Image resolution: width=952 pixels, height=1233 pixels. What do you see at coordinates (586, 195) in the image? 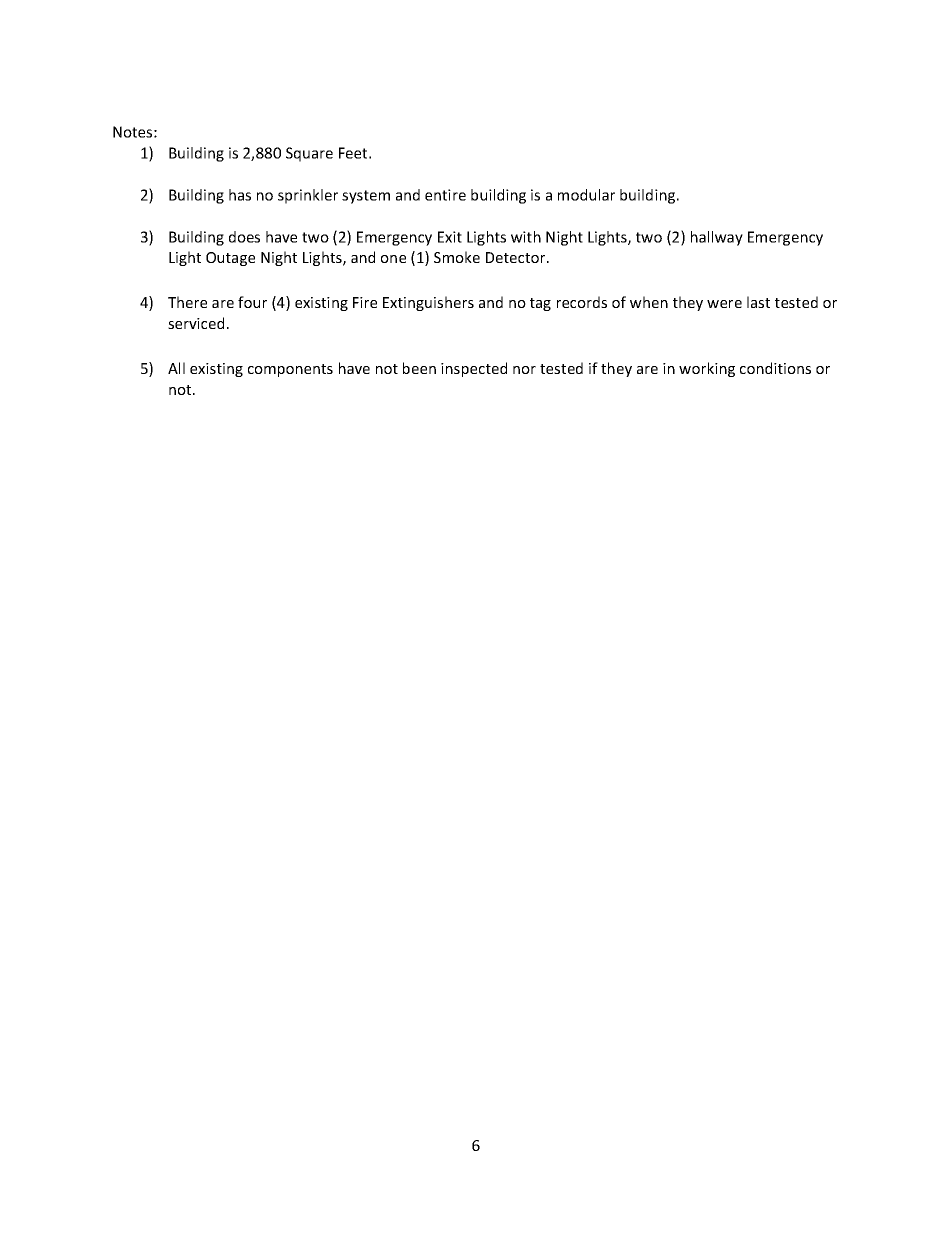
I see `modular` at bounding box center [586, 195].
